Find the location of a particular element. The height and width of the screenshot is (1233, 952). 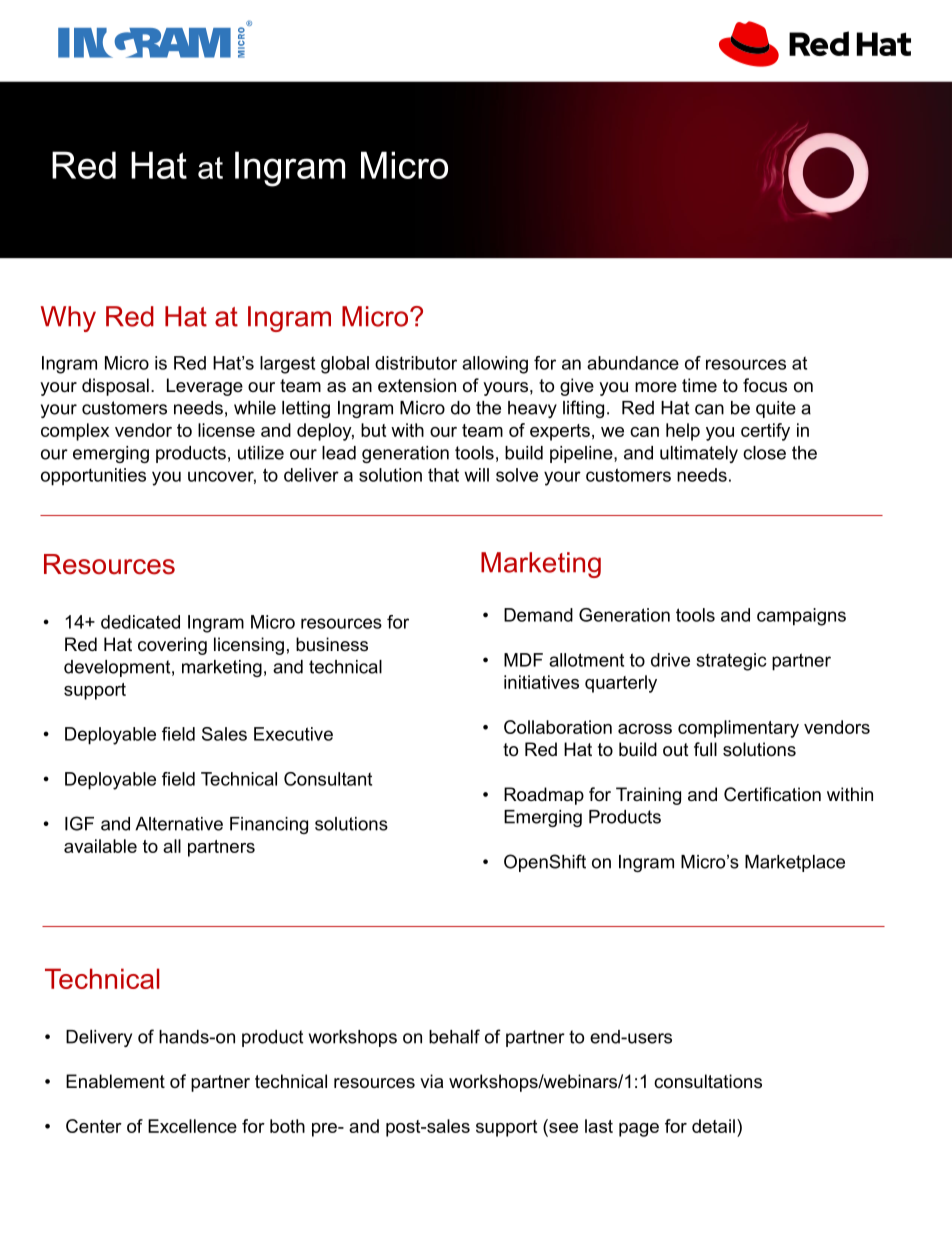

available is located at coordinates (100, 846).
